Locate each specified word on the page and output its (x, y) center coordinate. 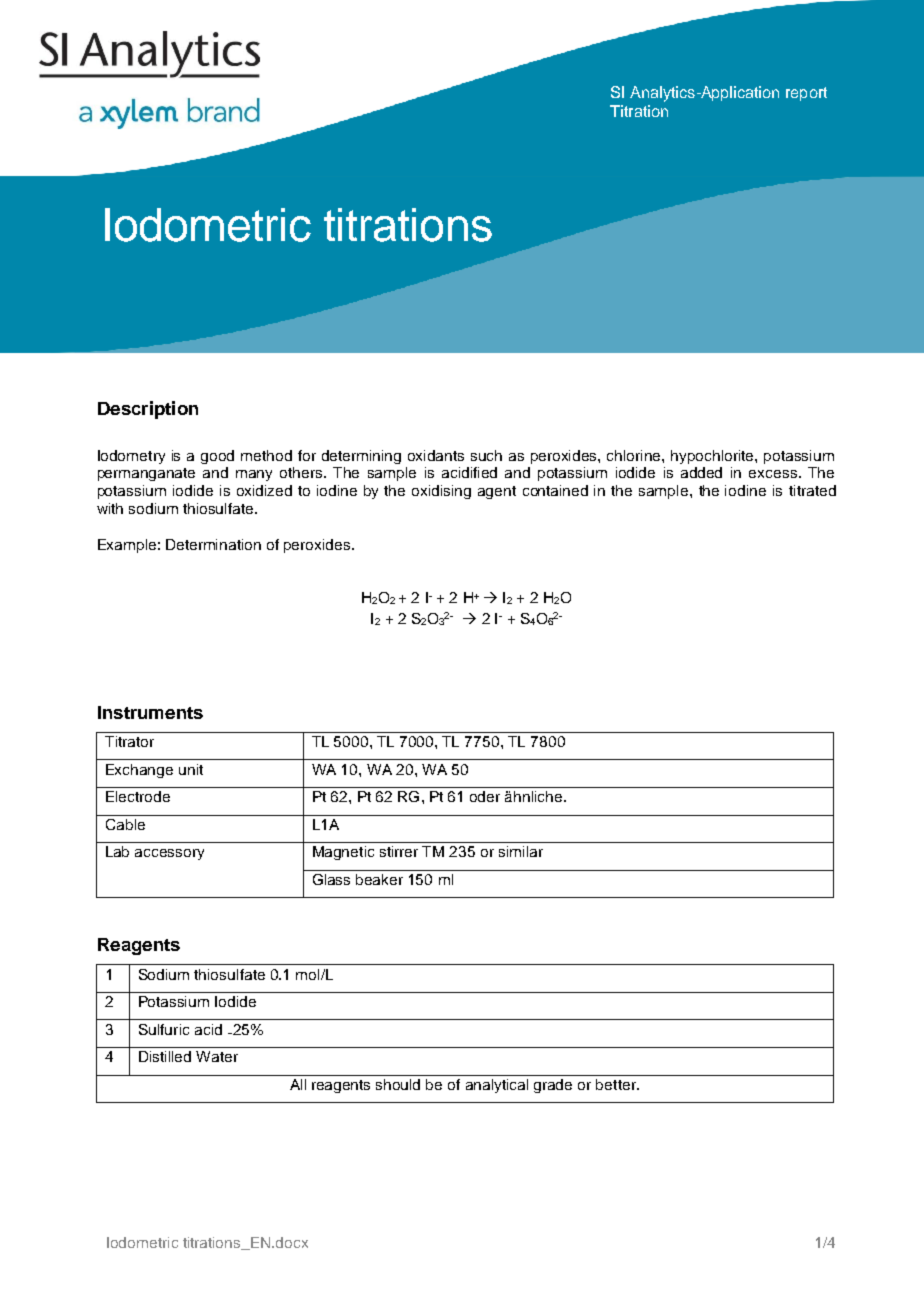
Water (217, 1056)
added (701, 472)
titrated (812, 490)
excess (773, 474)
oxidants (436, 455)
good (217, 457)
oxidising (441, 492)
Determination (213, 544)
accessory (169, 854)
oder (485, 796)
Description (148, 410)
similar (521, 851)
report (806, 94)
